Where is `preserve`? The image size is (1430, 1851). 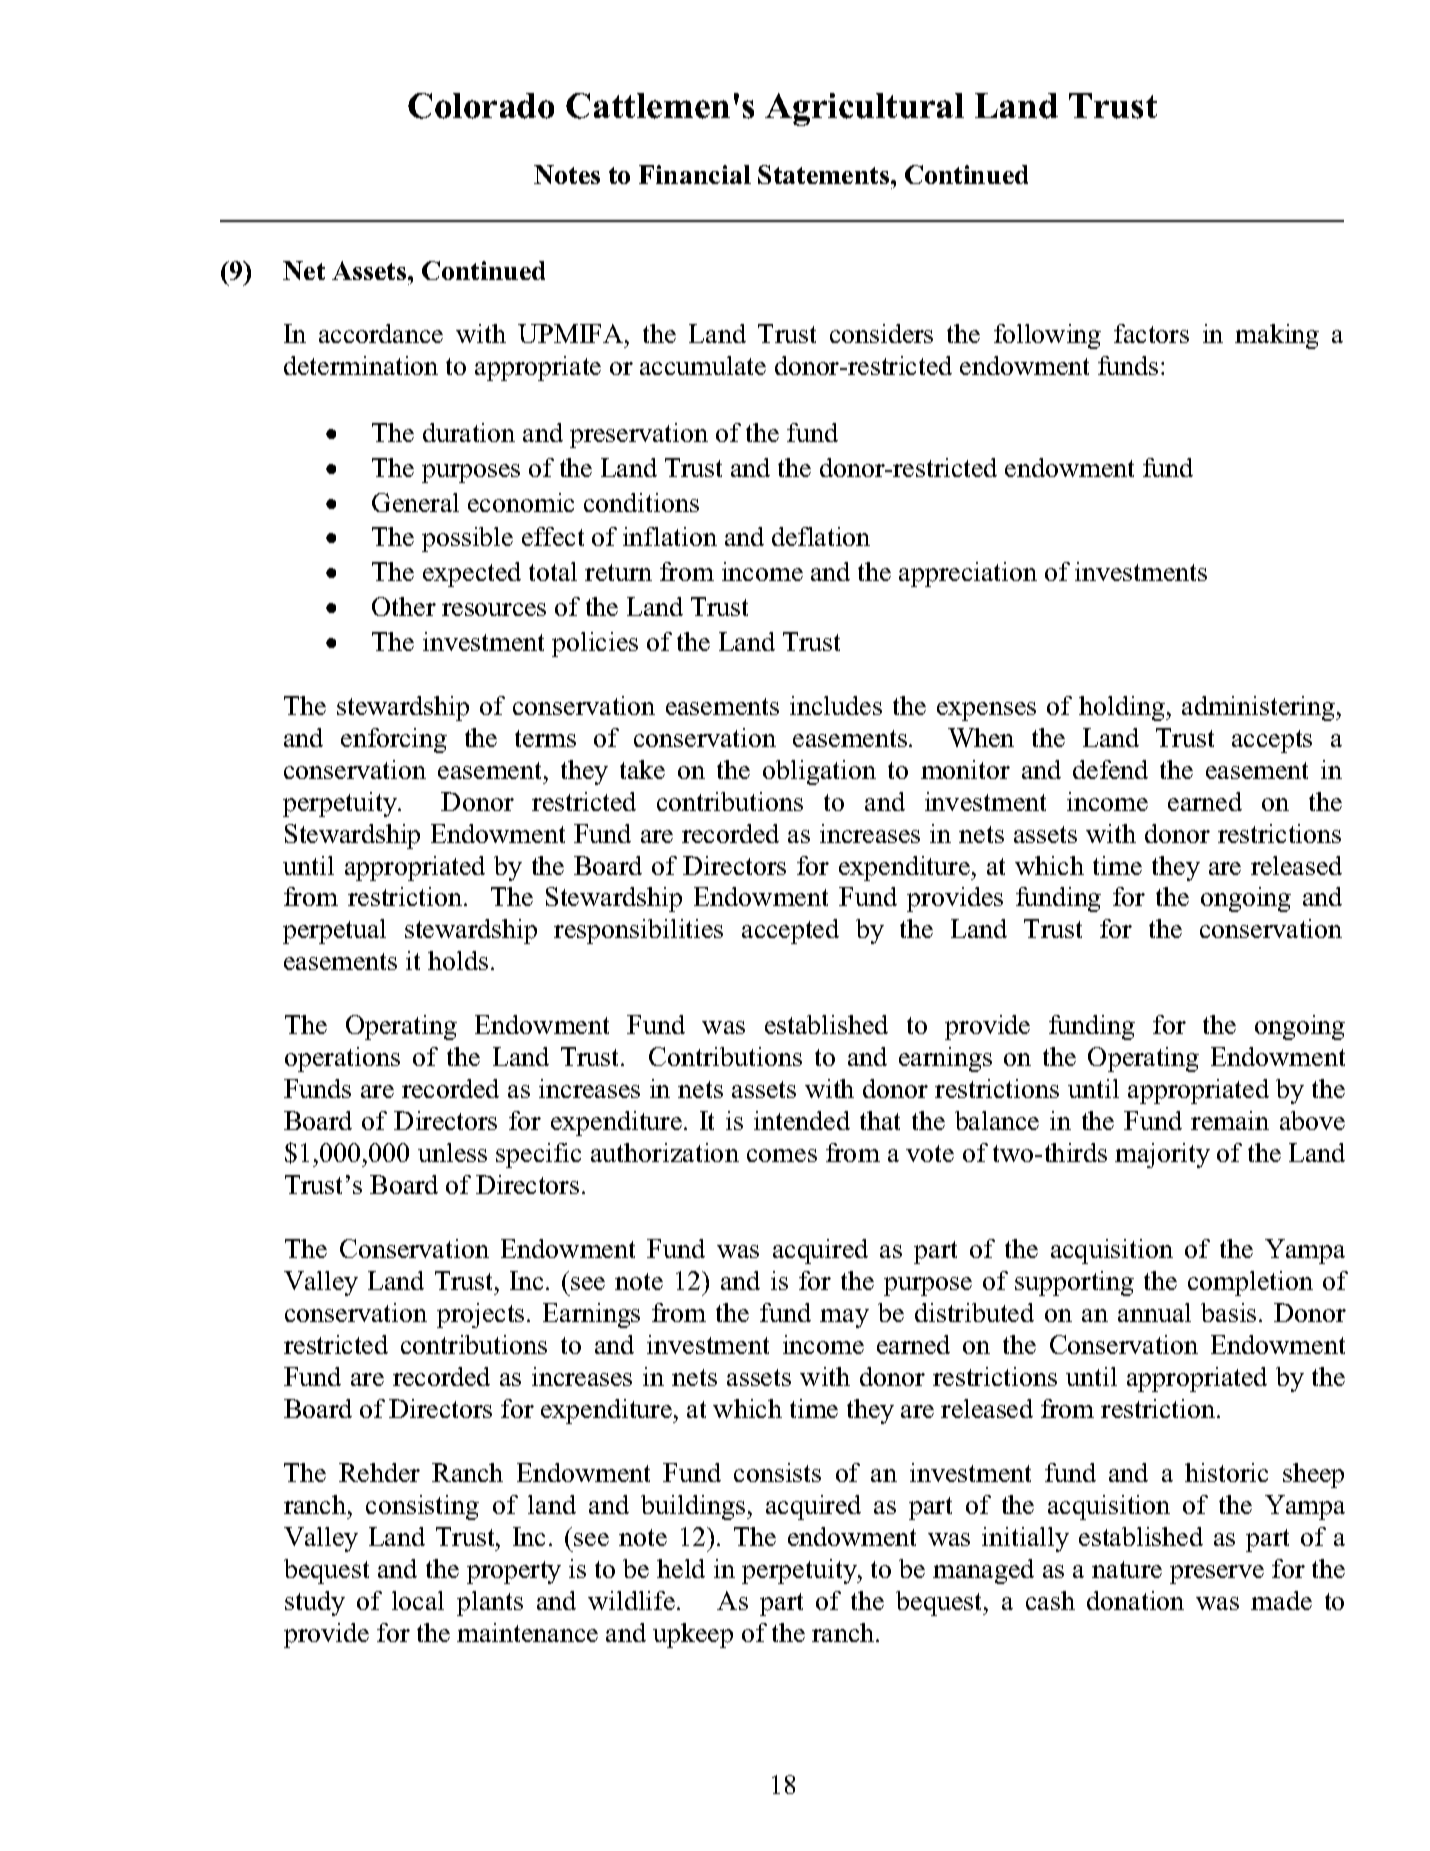
preserve is located at coordinates (1217, 1574).
